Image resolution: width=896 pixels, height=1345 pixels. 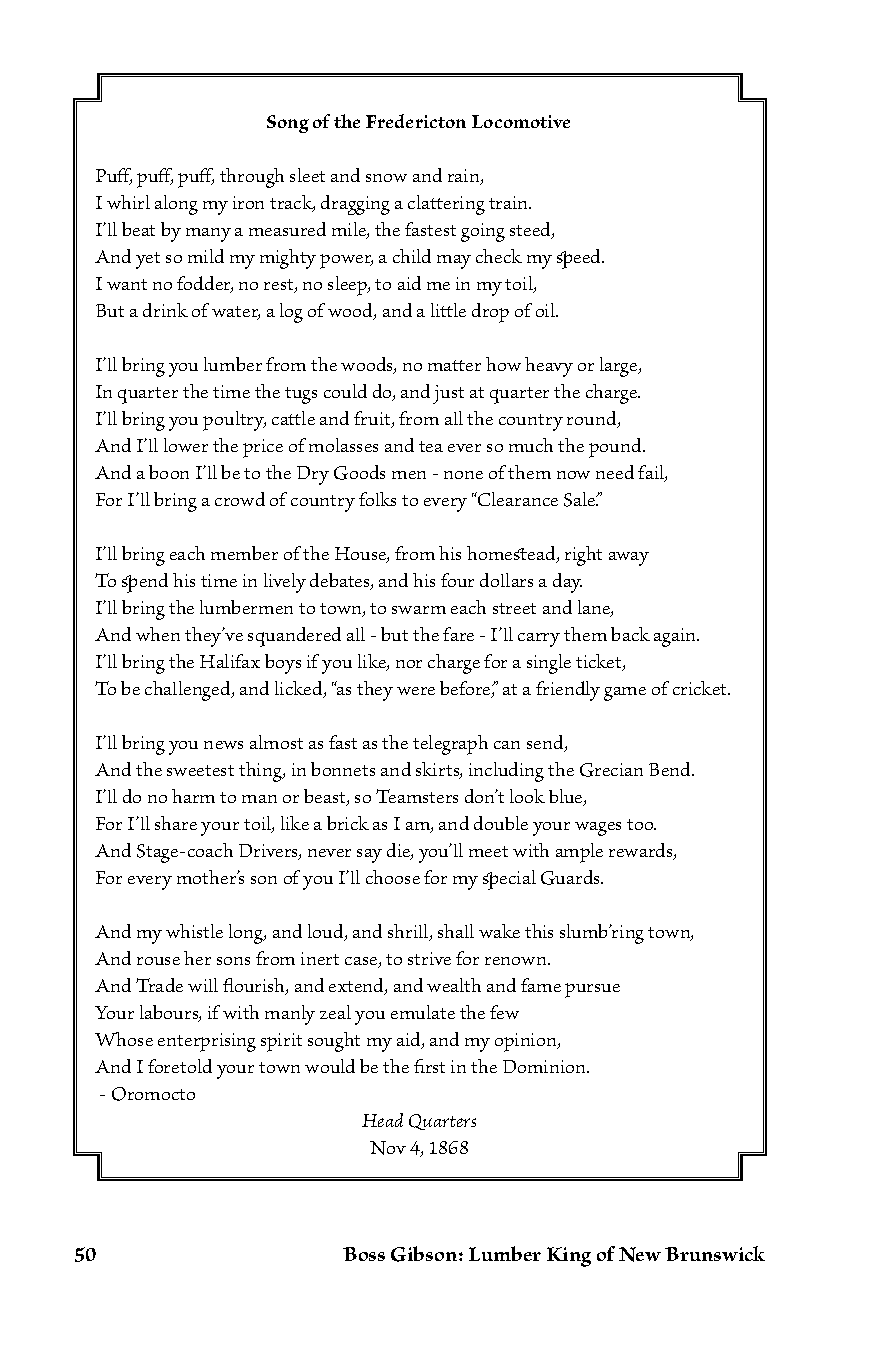 I want to click on lower, so click(x=186, y=445).
